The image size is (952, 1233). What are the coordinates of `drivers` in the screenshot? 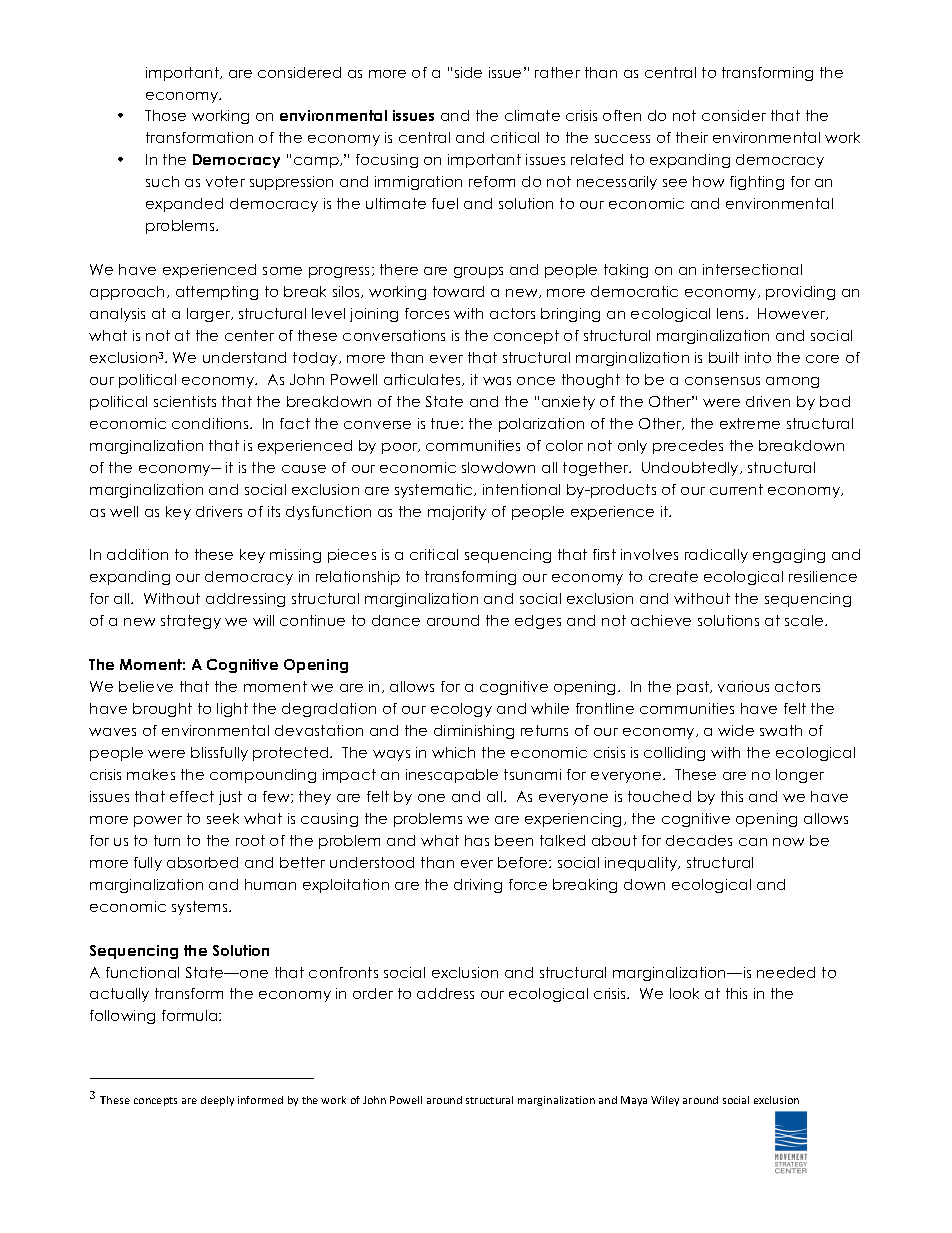 It's located at (219, 511).
